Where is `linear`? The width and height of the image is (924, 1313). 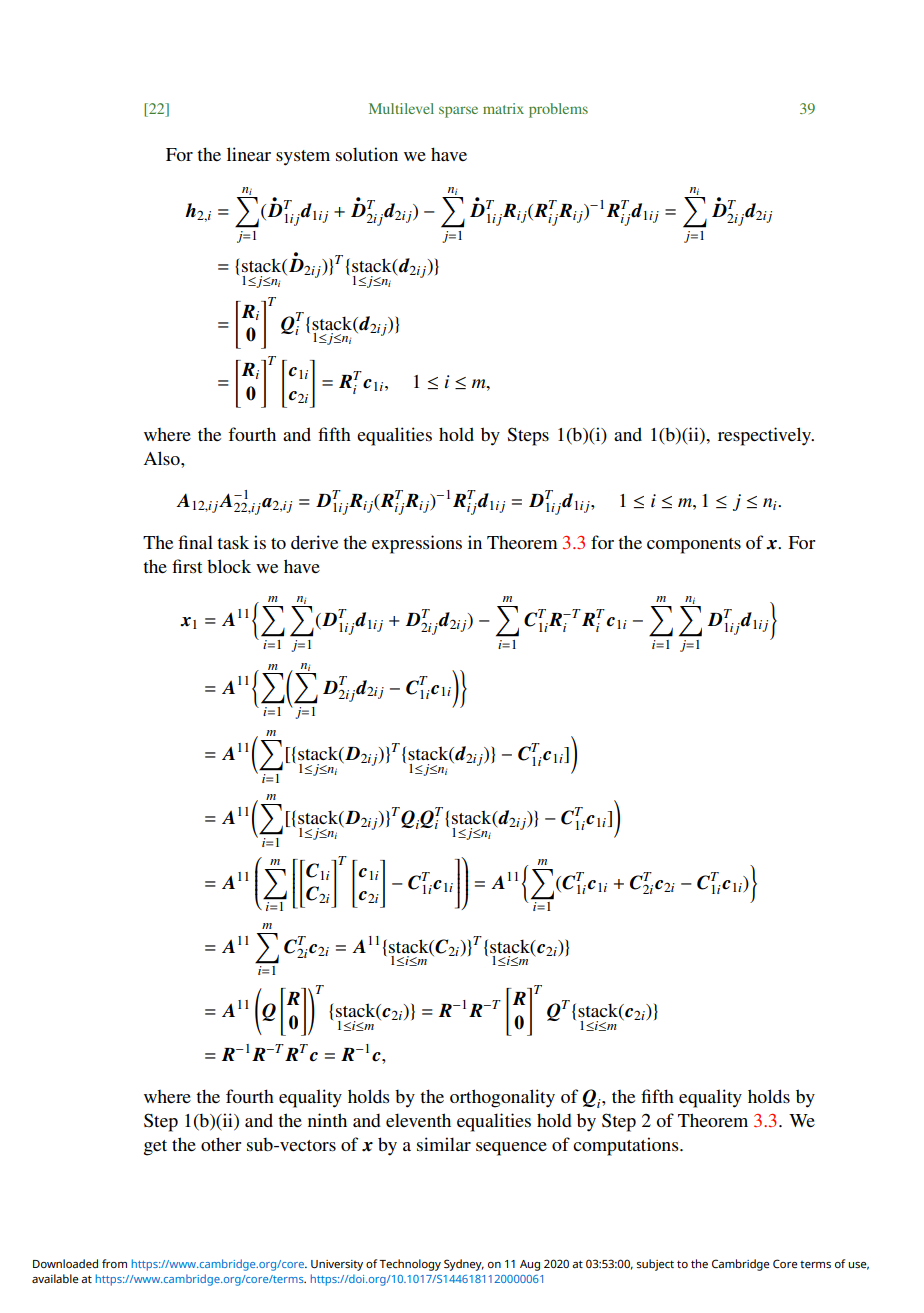
linear is located at coordinates (249, 154).
